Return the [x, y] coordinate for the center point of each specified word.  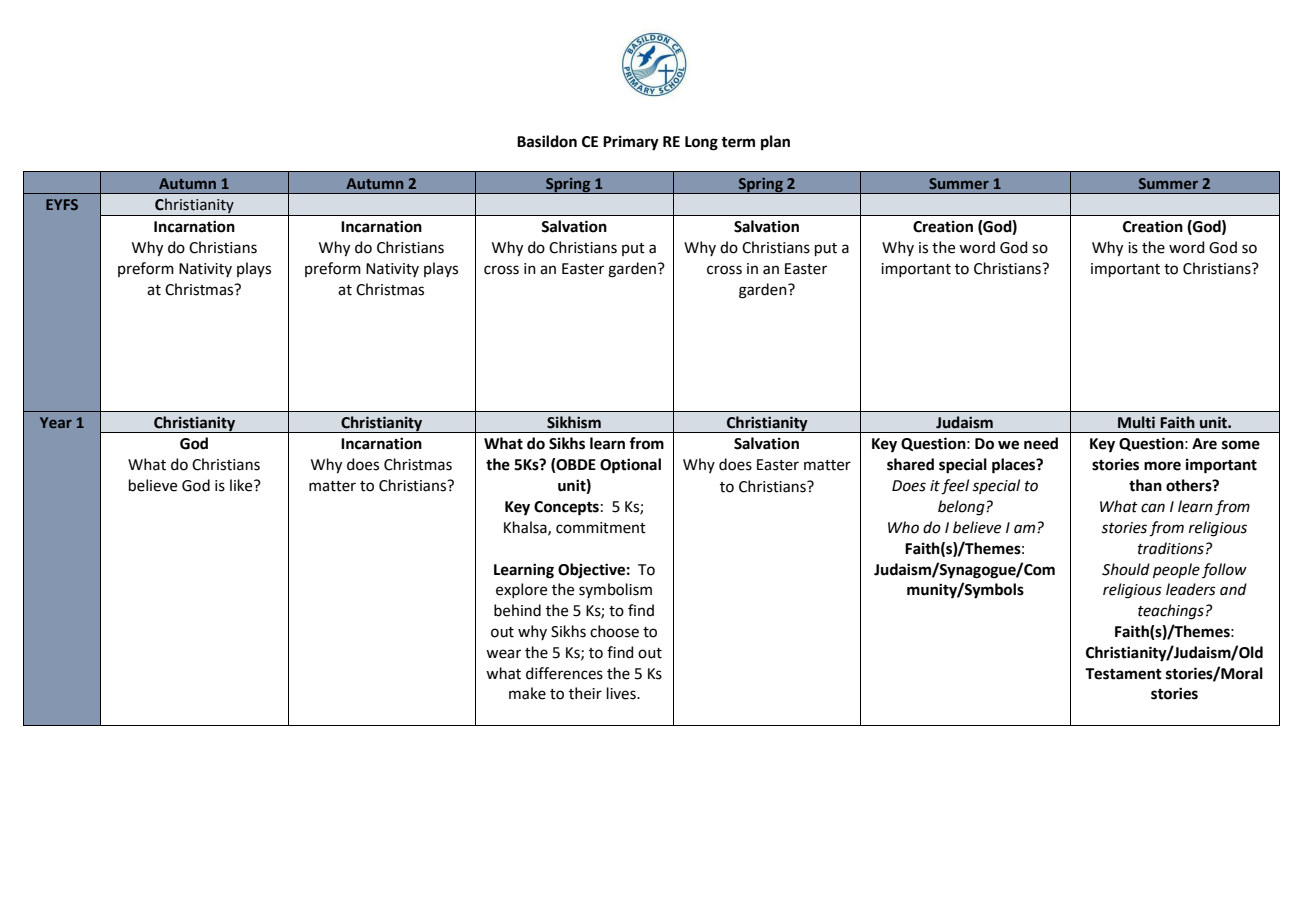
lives [622, 693]
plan [775, 143]
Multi [1136, 422]
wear [503, 654]
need [1041, 443]
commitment [601, 528]
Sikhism [574, 422]
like [242, 485]
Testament [1123, 674]
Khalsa [526, 528]
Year [56, 422]
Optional [630, 466]
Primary [631, 143]
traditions [1171, 548]
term [738, 142]
